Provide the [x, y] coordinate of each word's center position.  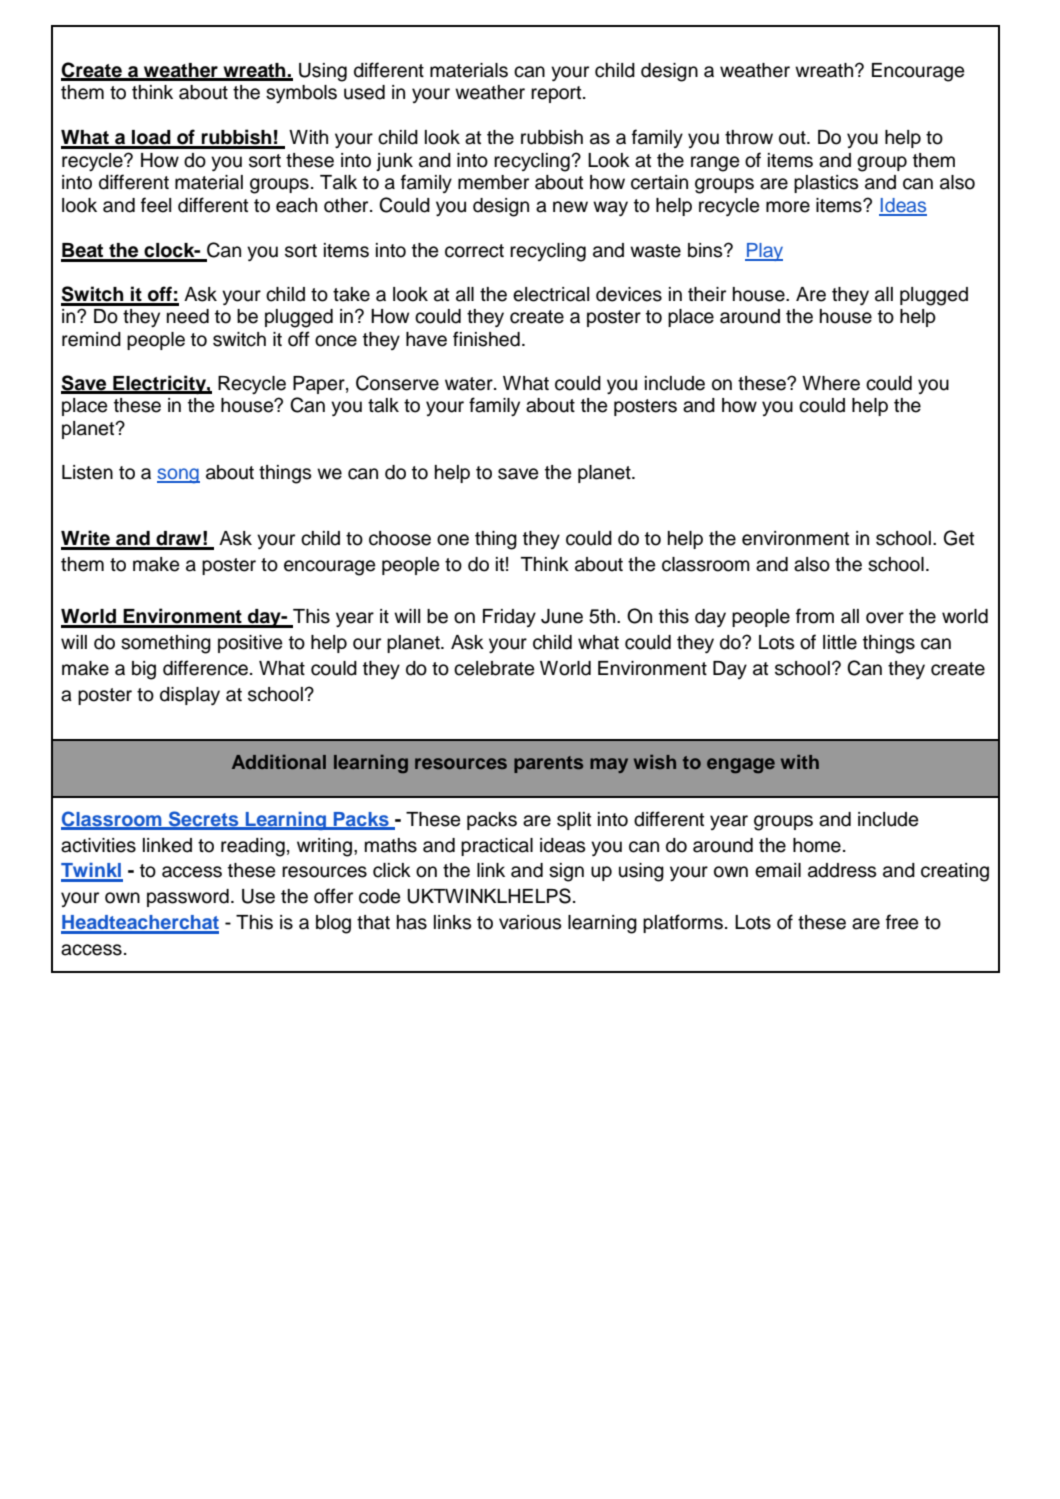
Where [831, 383]
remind [91, 339]
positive [250, 644]
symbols [301, 94]
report [557, 94]
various [530, 922]
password [188, 898]
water [470, 384]
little [840, 642]
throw [749, 137]
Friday [509, 618]
